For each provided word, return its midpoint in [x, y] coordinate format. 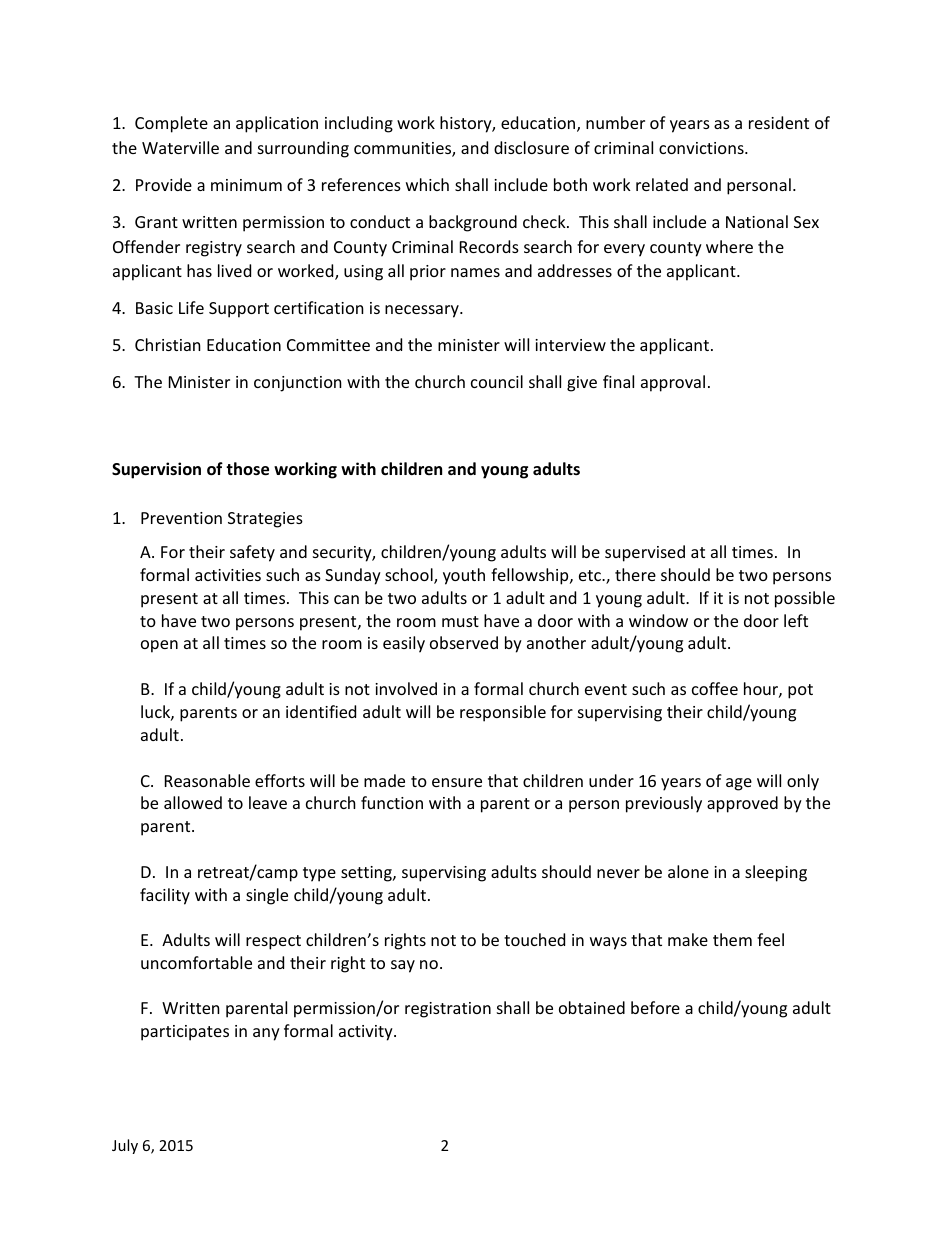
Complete [171, 124]
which [427, 184]
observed [464, 642]
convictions [702, 148]
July [125, 1146]
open [159, 646]
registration [448, 1010]
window [658, 620]
